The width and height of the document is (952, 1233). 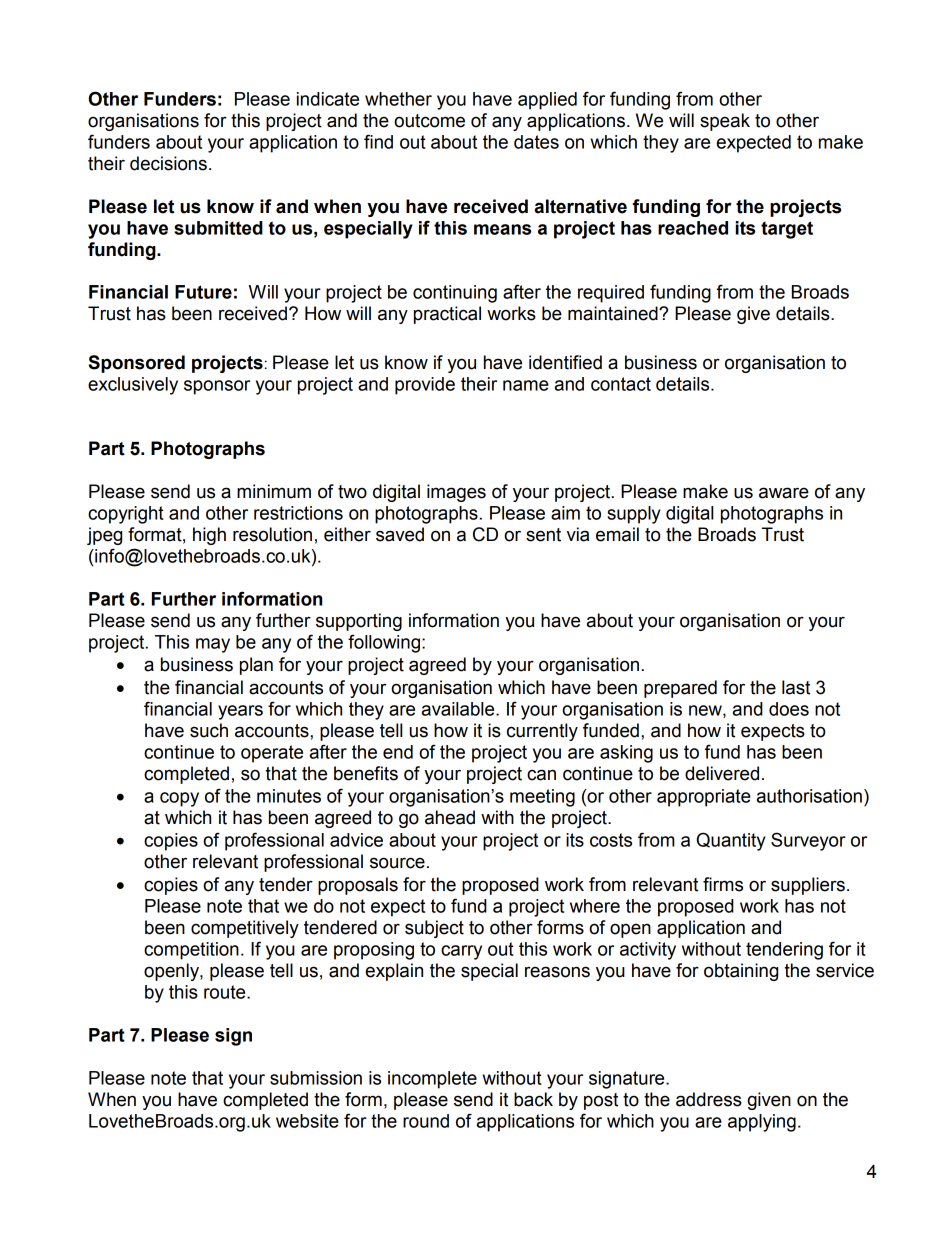 I want to click on exclusively, so click(x=133, y=386).
